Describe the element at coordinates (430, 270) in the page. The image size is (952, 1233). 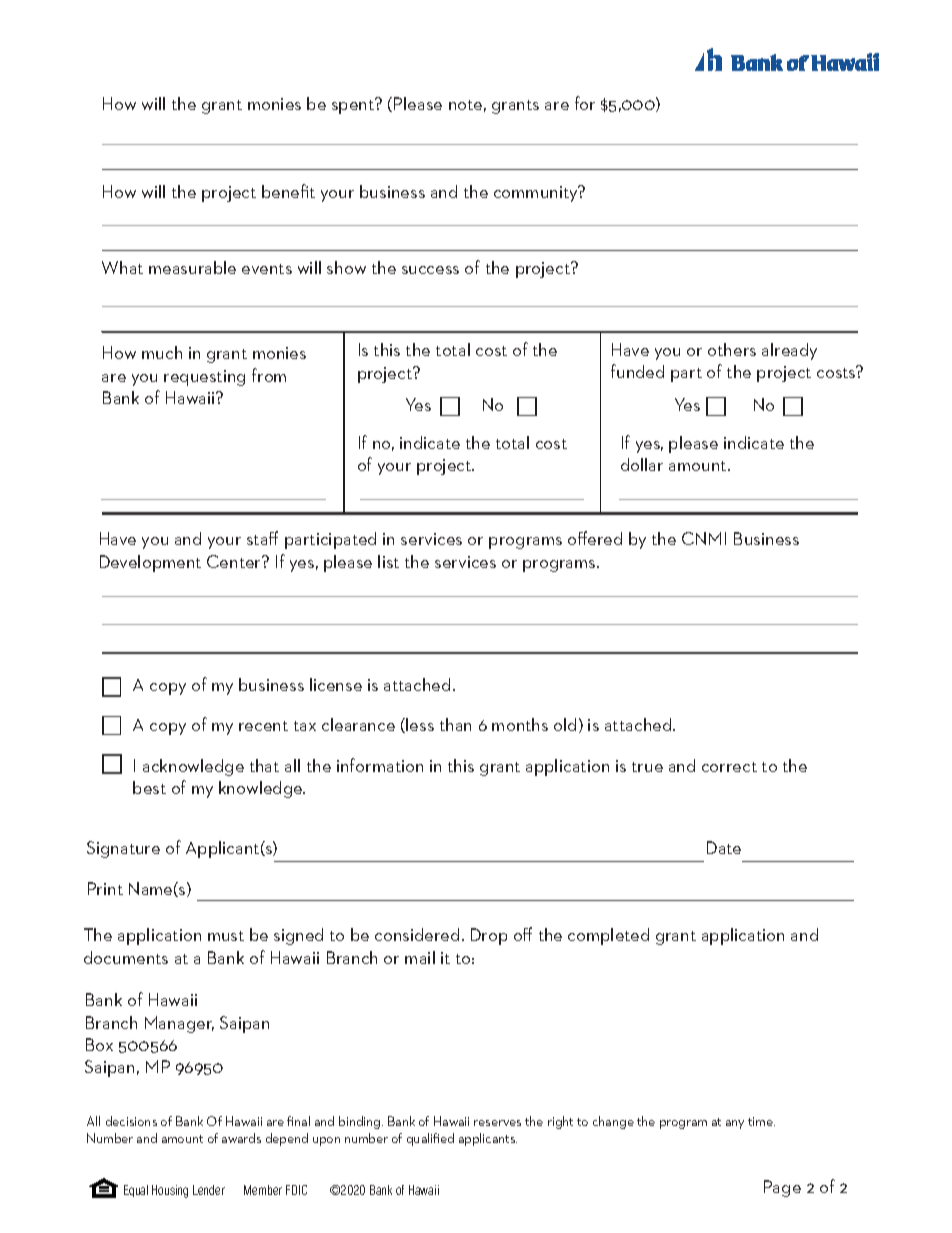
I see `success` at that location.
